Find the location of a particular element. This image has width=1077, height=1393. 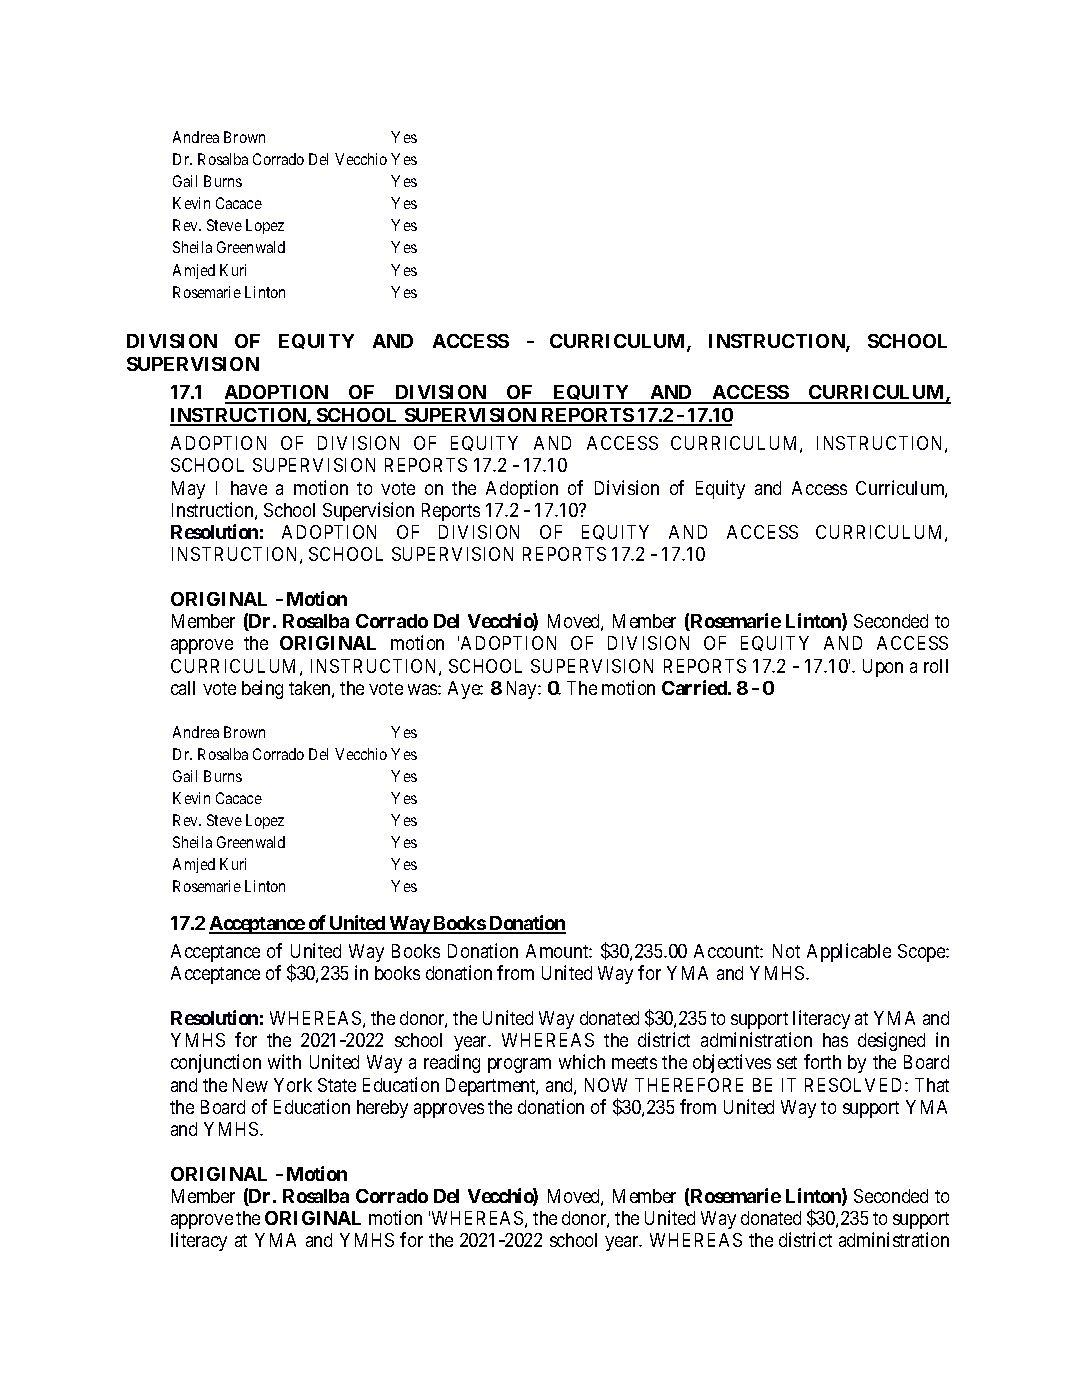

York is located at coordinates (293, 1085).
